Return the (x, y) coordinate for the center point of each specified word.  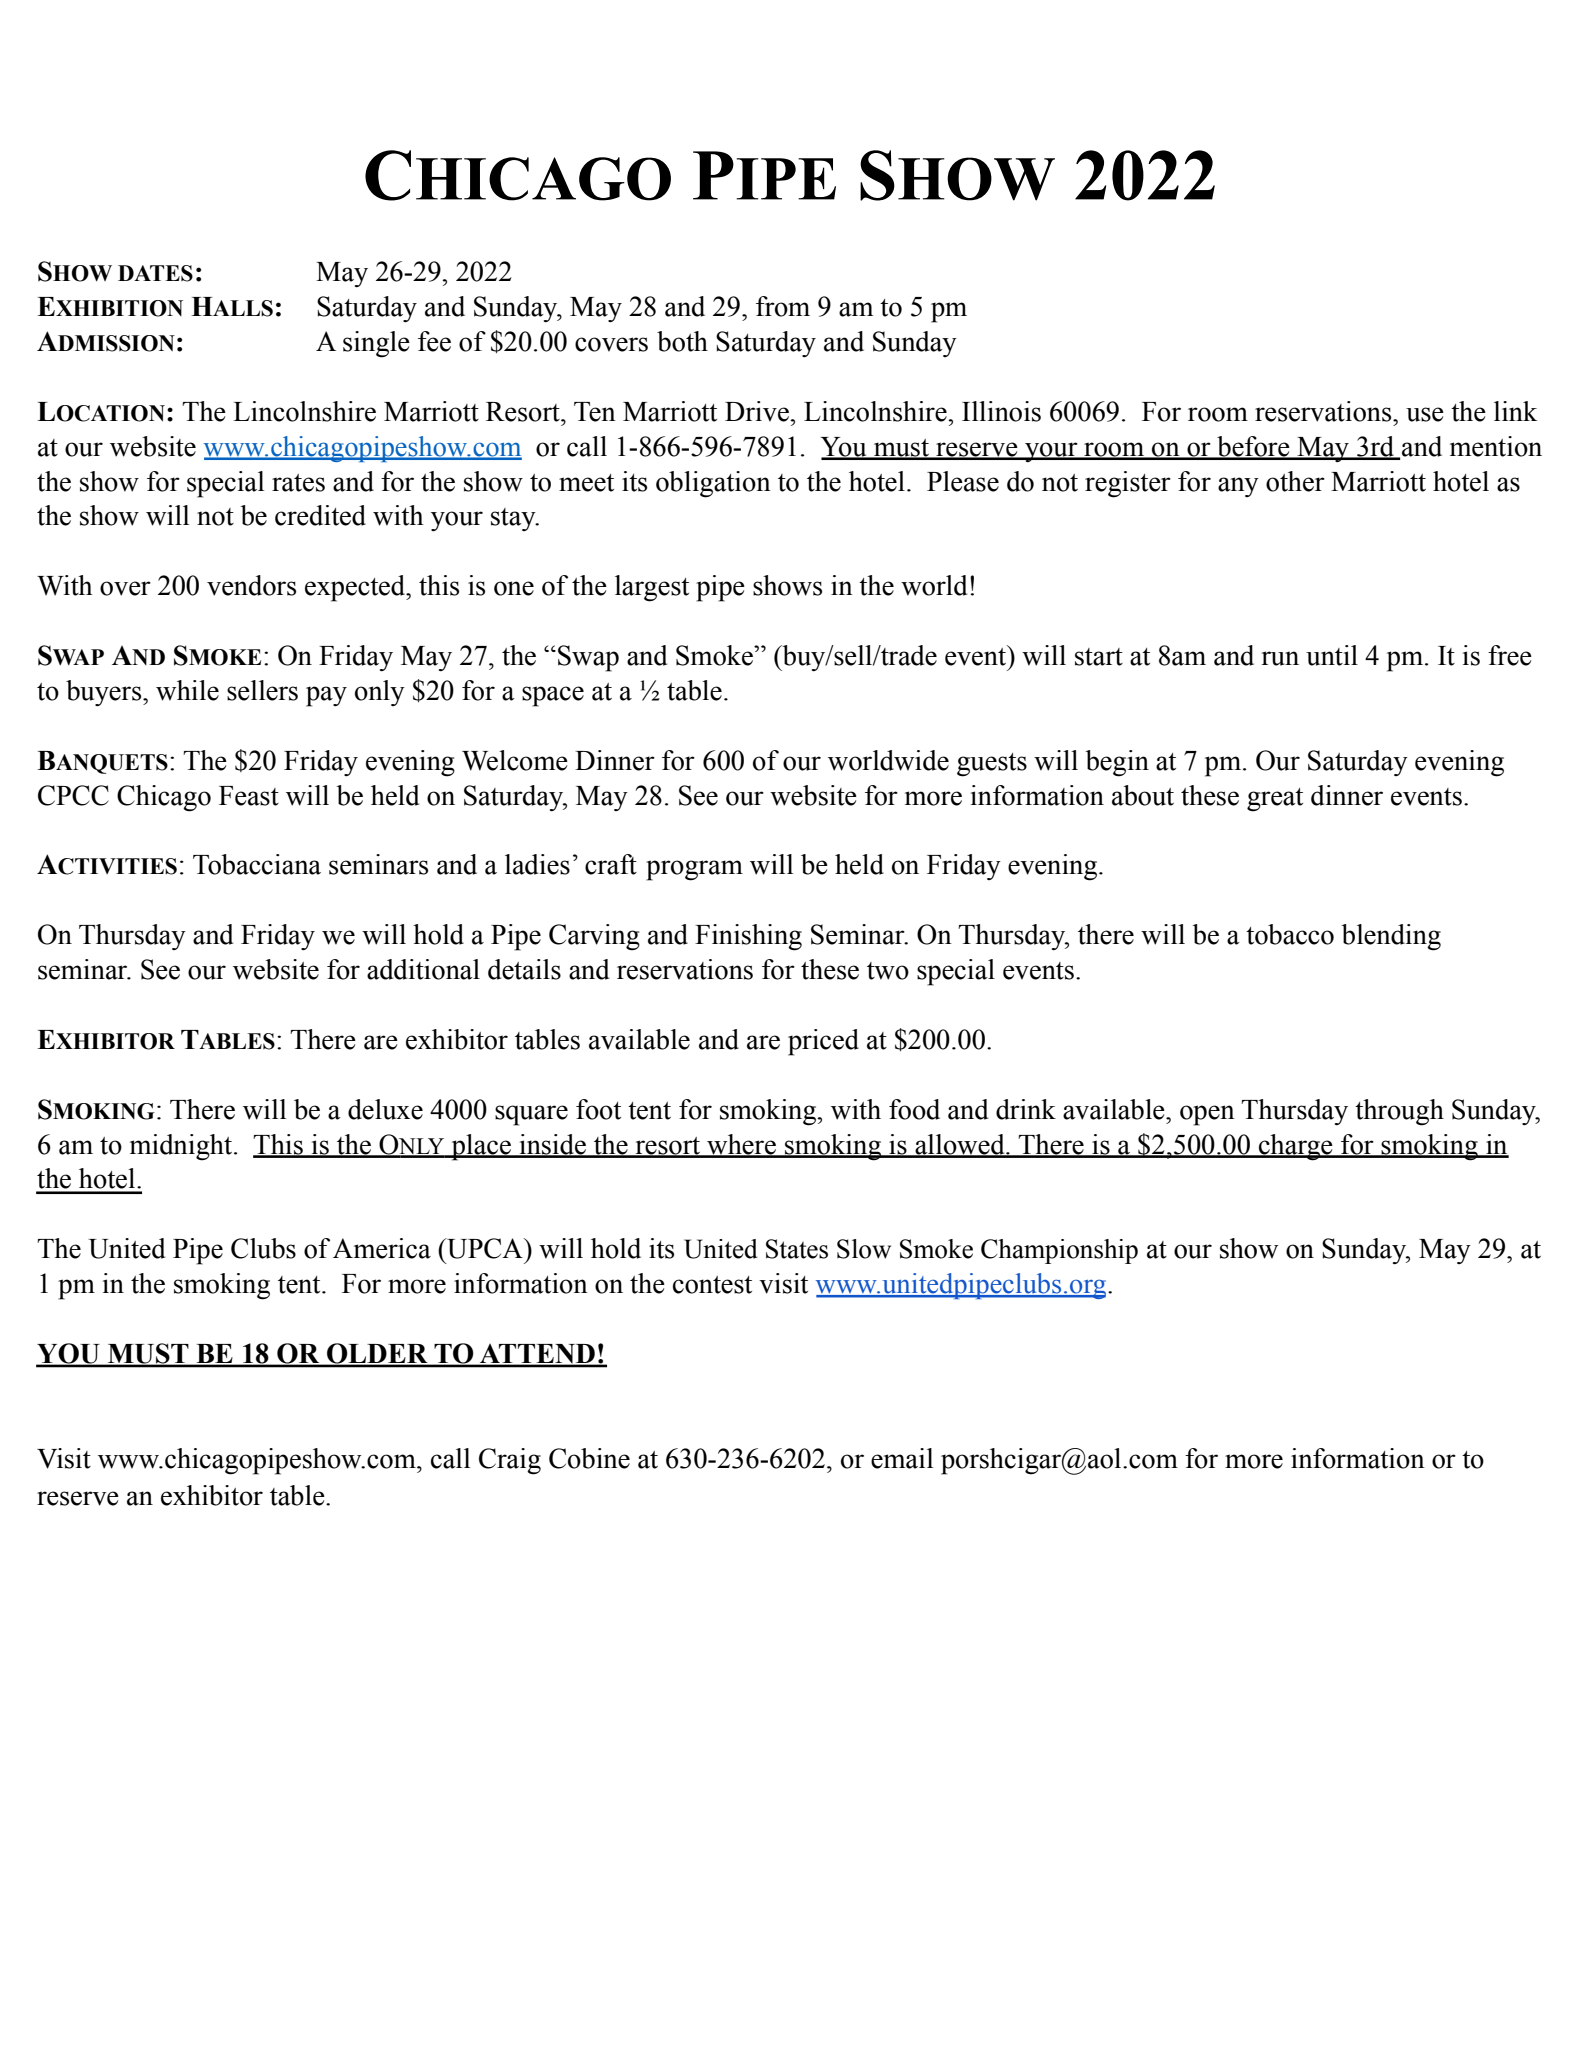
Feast (249, 796)
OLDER (377, 1354)
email (902, 1458)
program (694, 870)
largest (652, 588)
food (914, 1109)
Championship (1059, 1251)
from (783, 306)
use (1425, 414)
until (1332, 655)
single (376, 344)
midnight (182, 1147)
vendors (251, 585)
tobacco (1290, 934)
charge (1296, 1147)
